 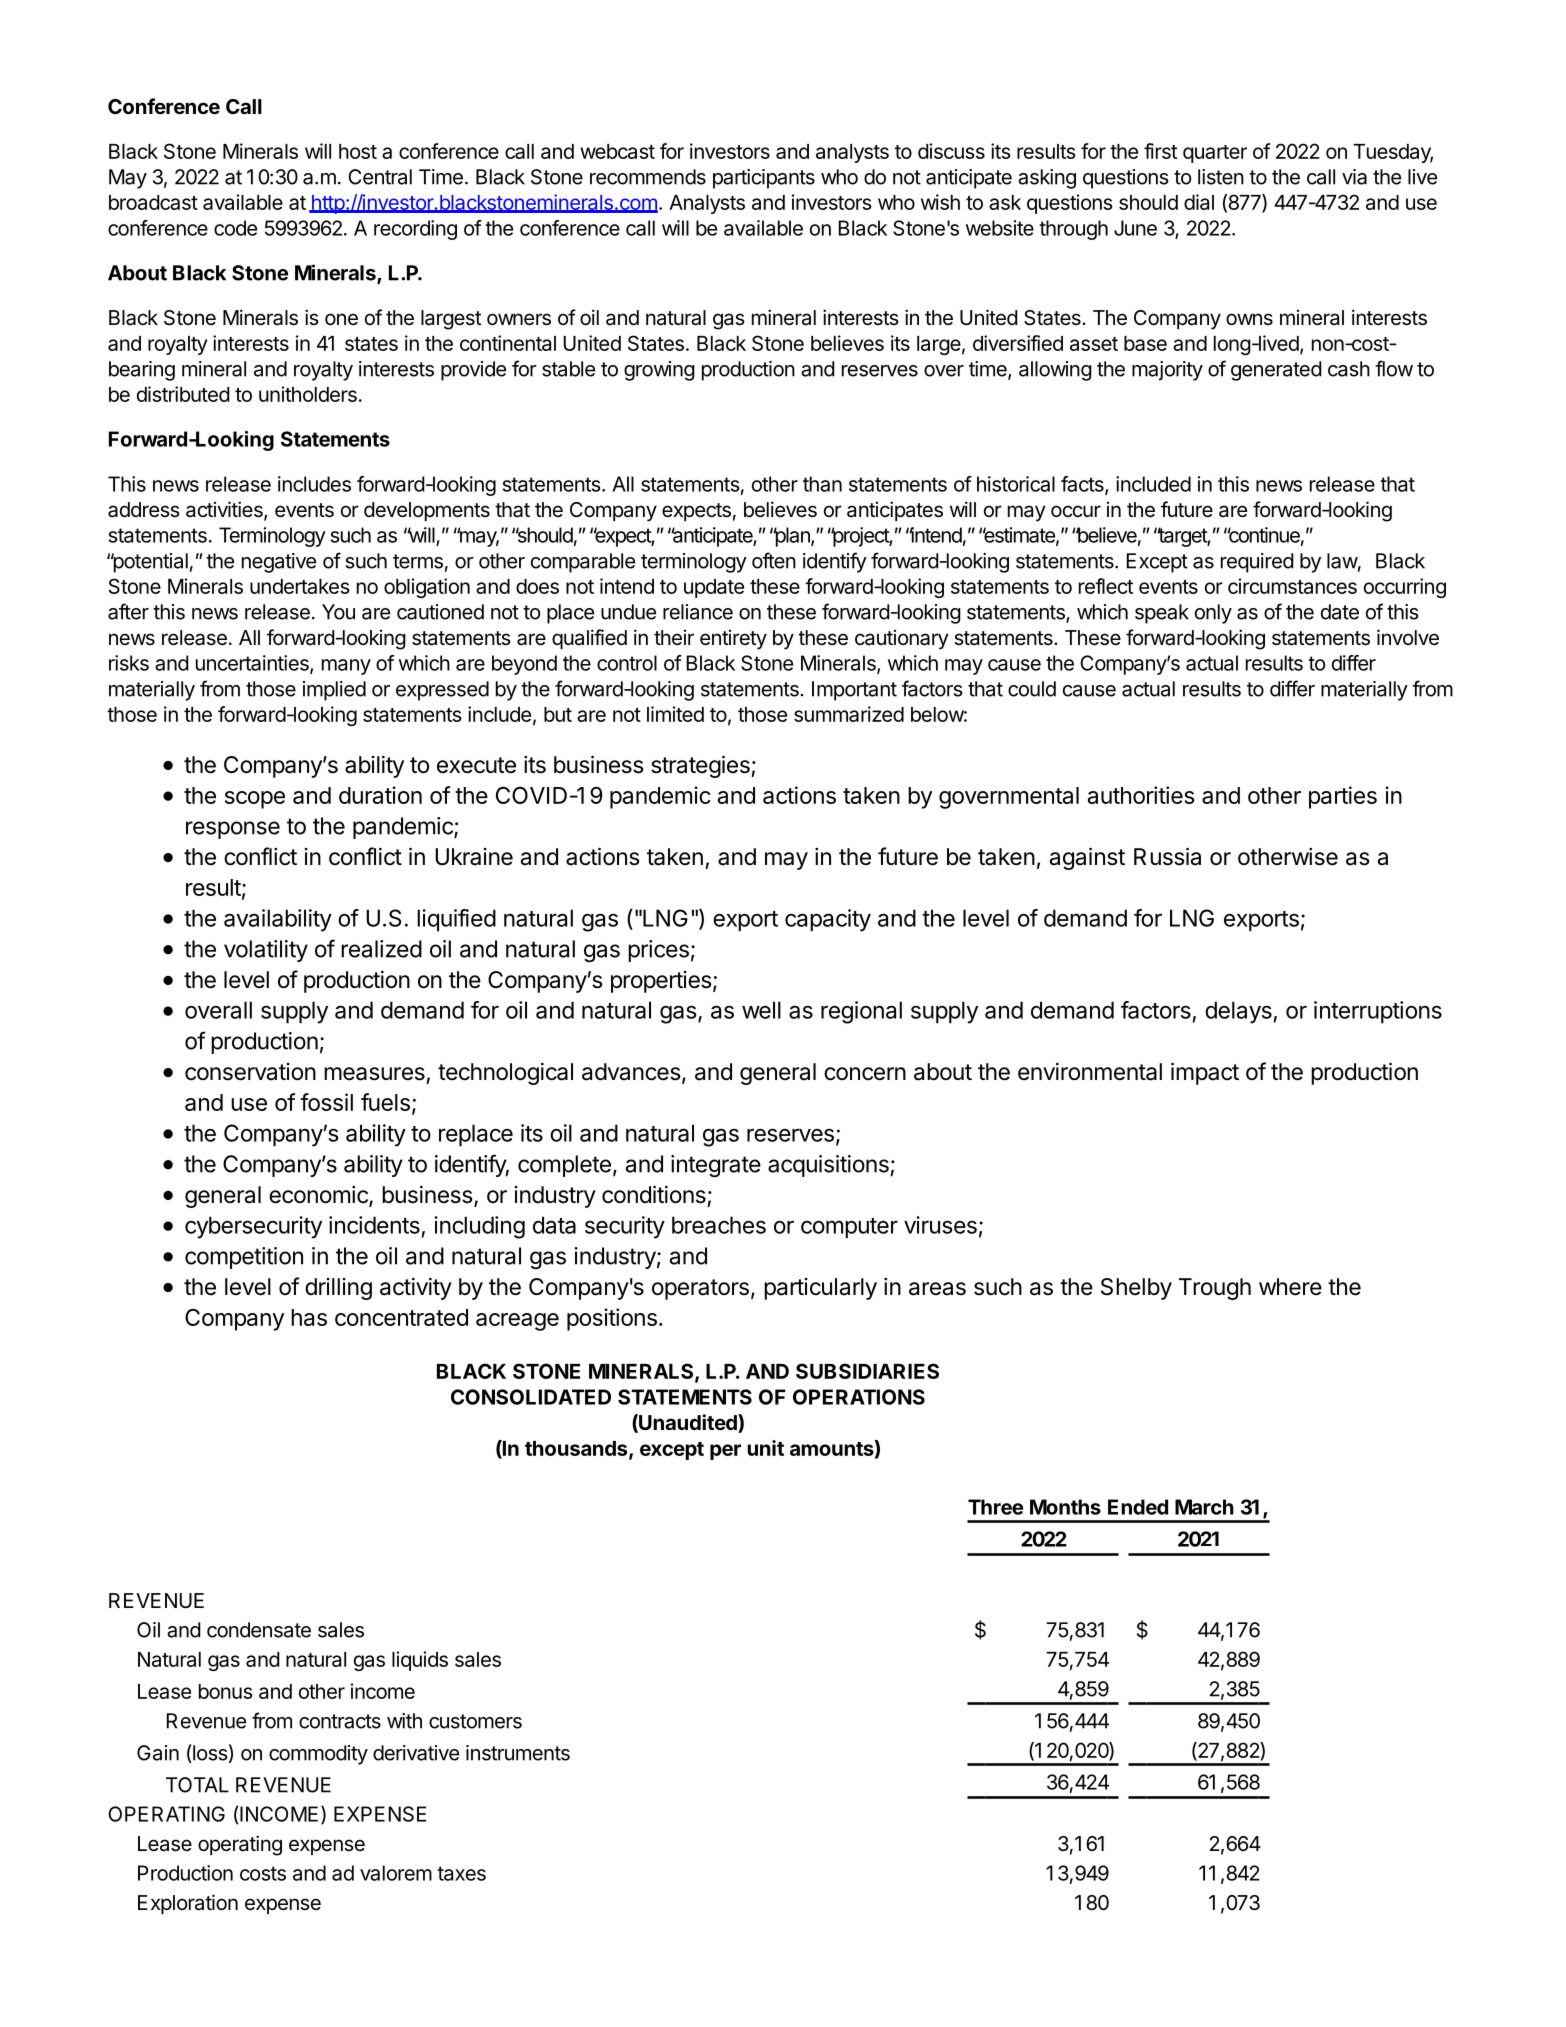 I want to click on March, so click(x=1204, y=1507).
